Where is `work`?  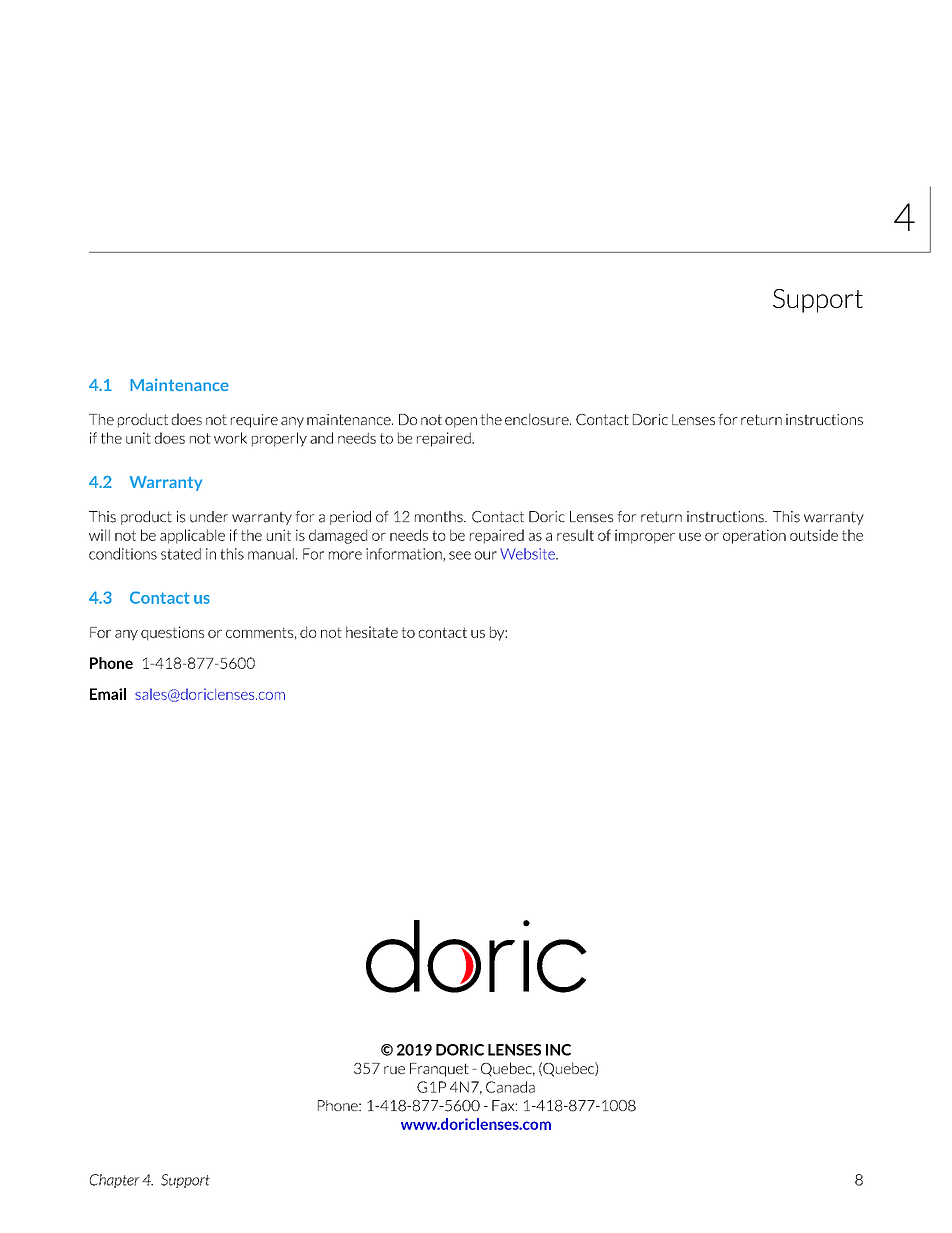
work is located at coordinates (230, 438).
